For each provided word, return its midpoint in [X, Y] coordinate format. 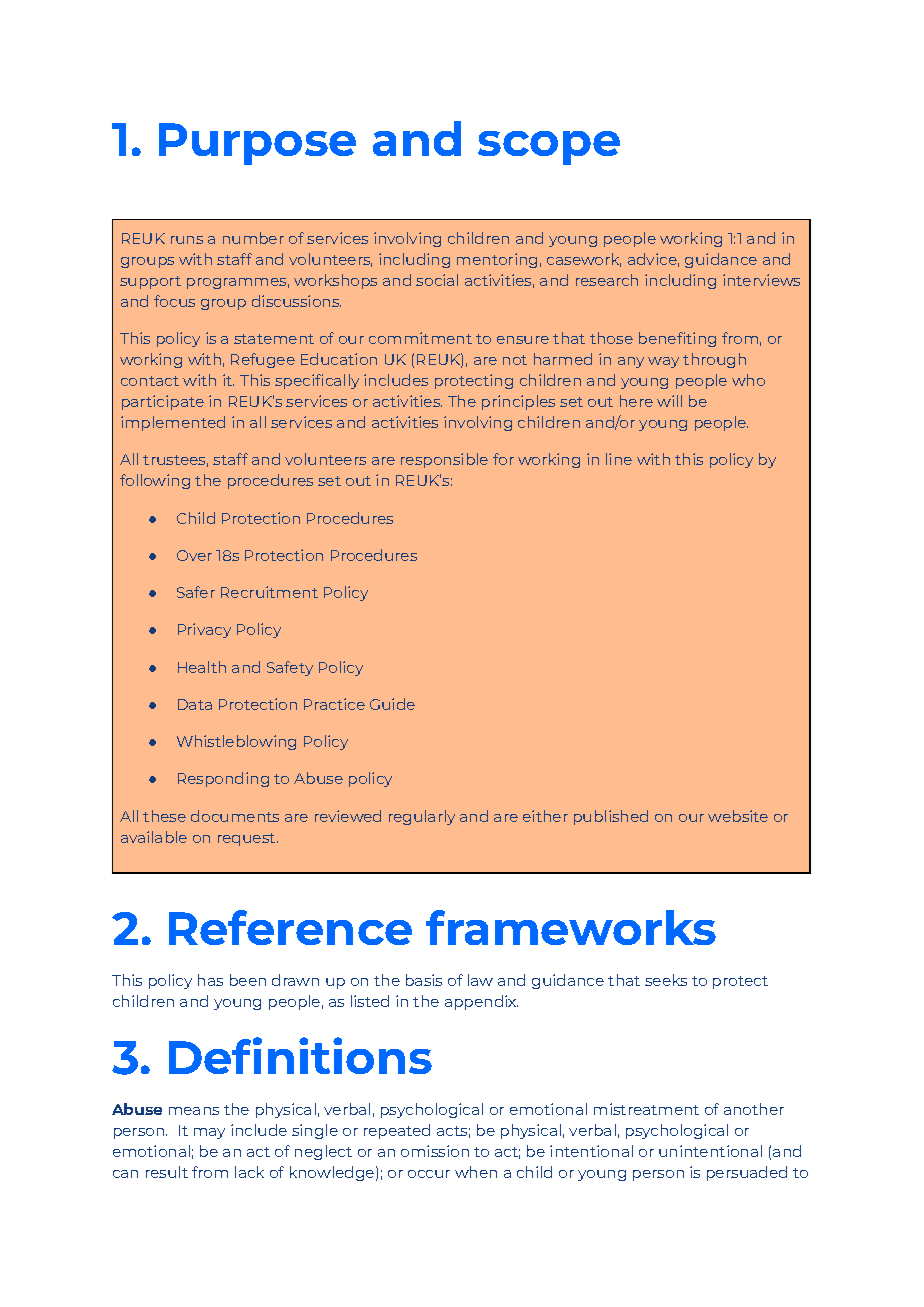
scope [549, 148]
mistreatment [646, 1109]
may [209, 1133]
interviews [761, 280]
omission [435, 1151]
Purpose [257, 144]
